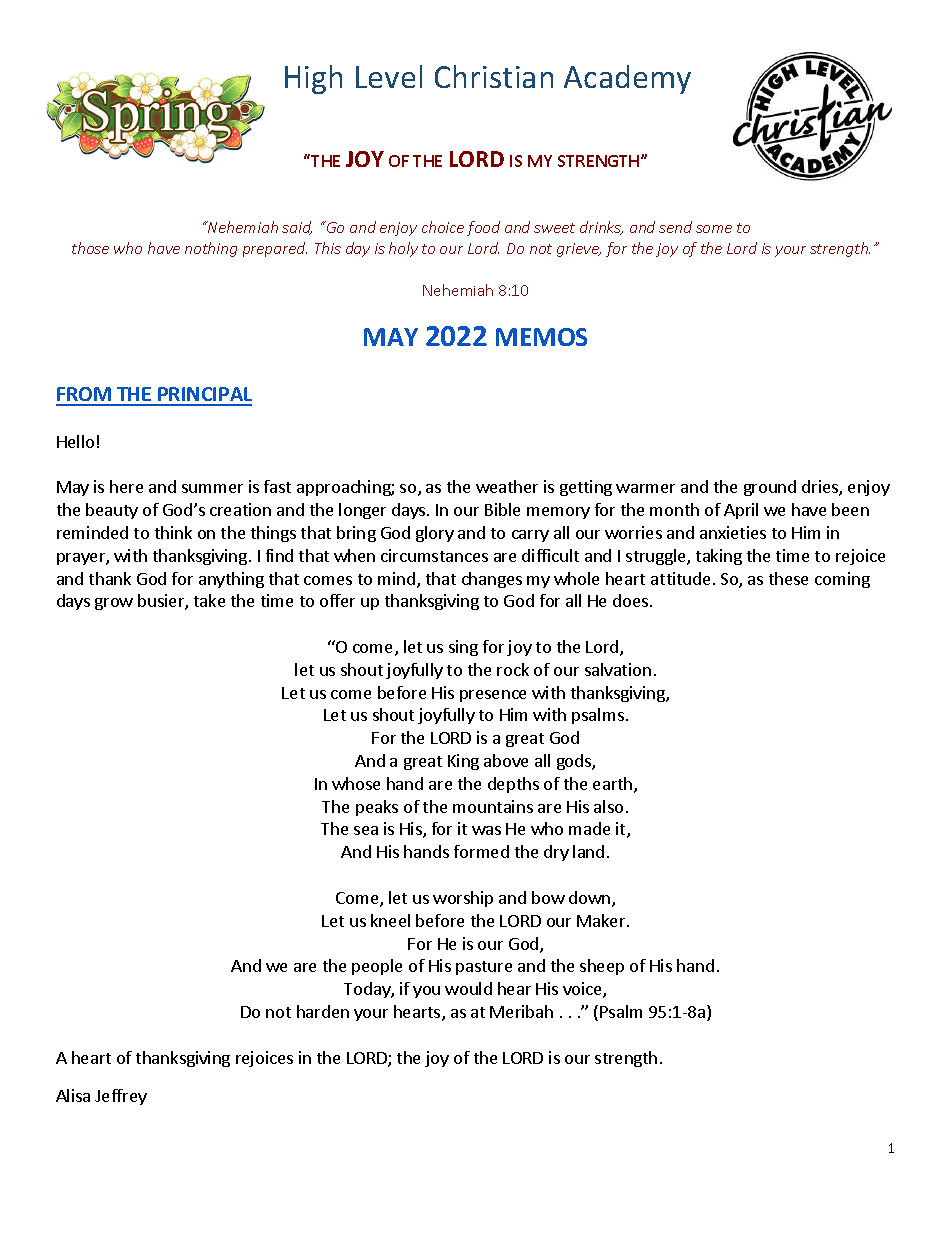  What do you see at coordinates (468, 988) in the page?
I see `would` at bounding box center [468, 988].
